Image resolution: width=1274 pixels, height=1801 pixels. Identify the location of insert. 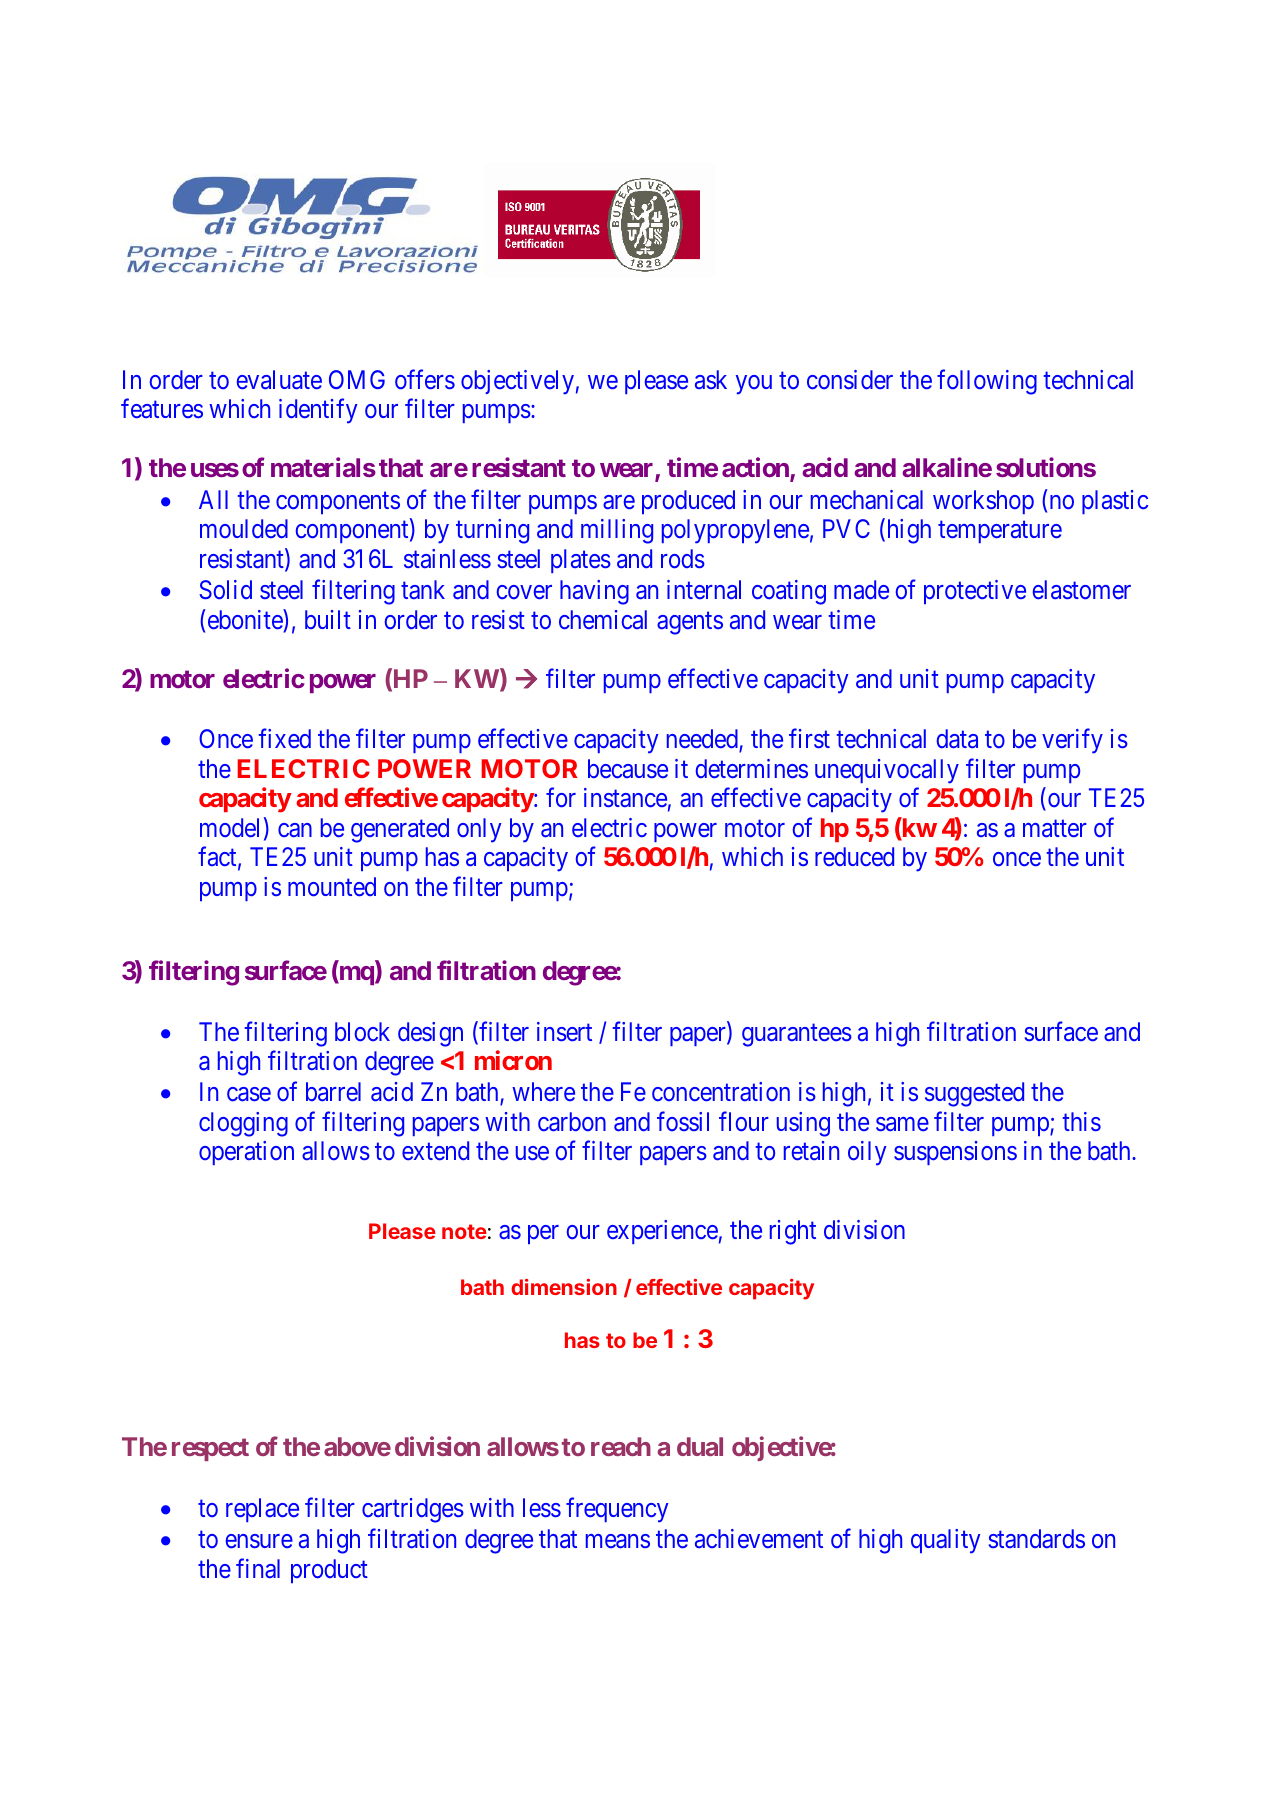
(564, 1031).
